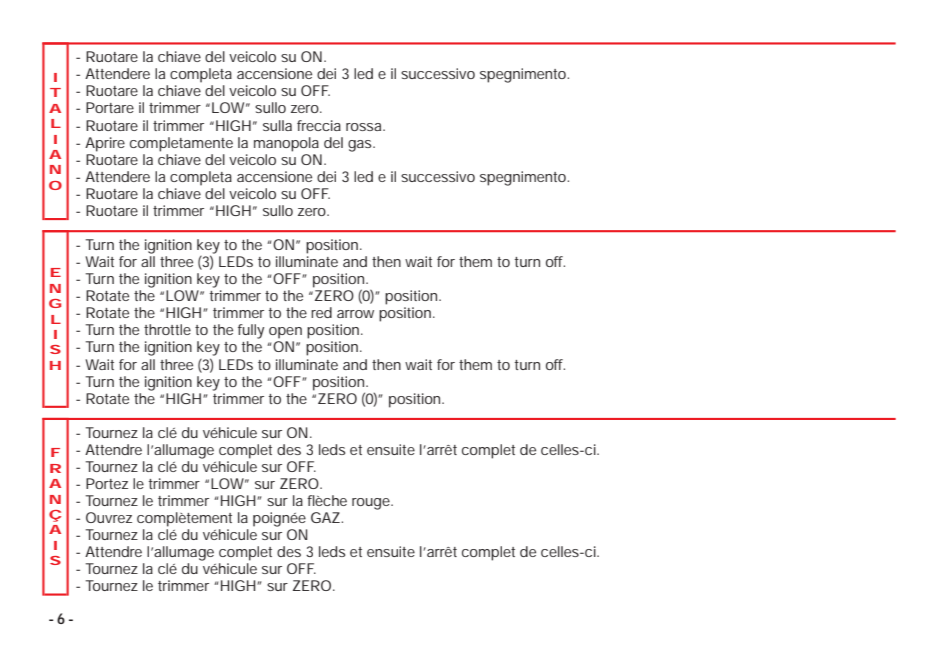  What do you see at coordinates (321, 312) in the screenshot?
I see `red` at bounding box center [321, 312].
